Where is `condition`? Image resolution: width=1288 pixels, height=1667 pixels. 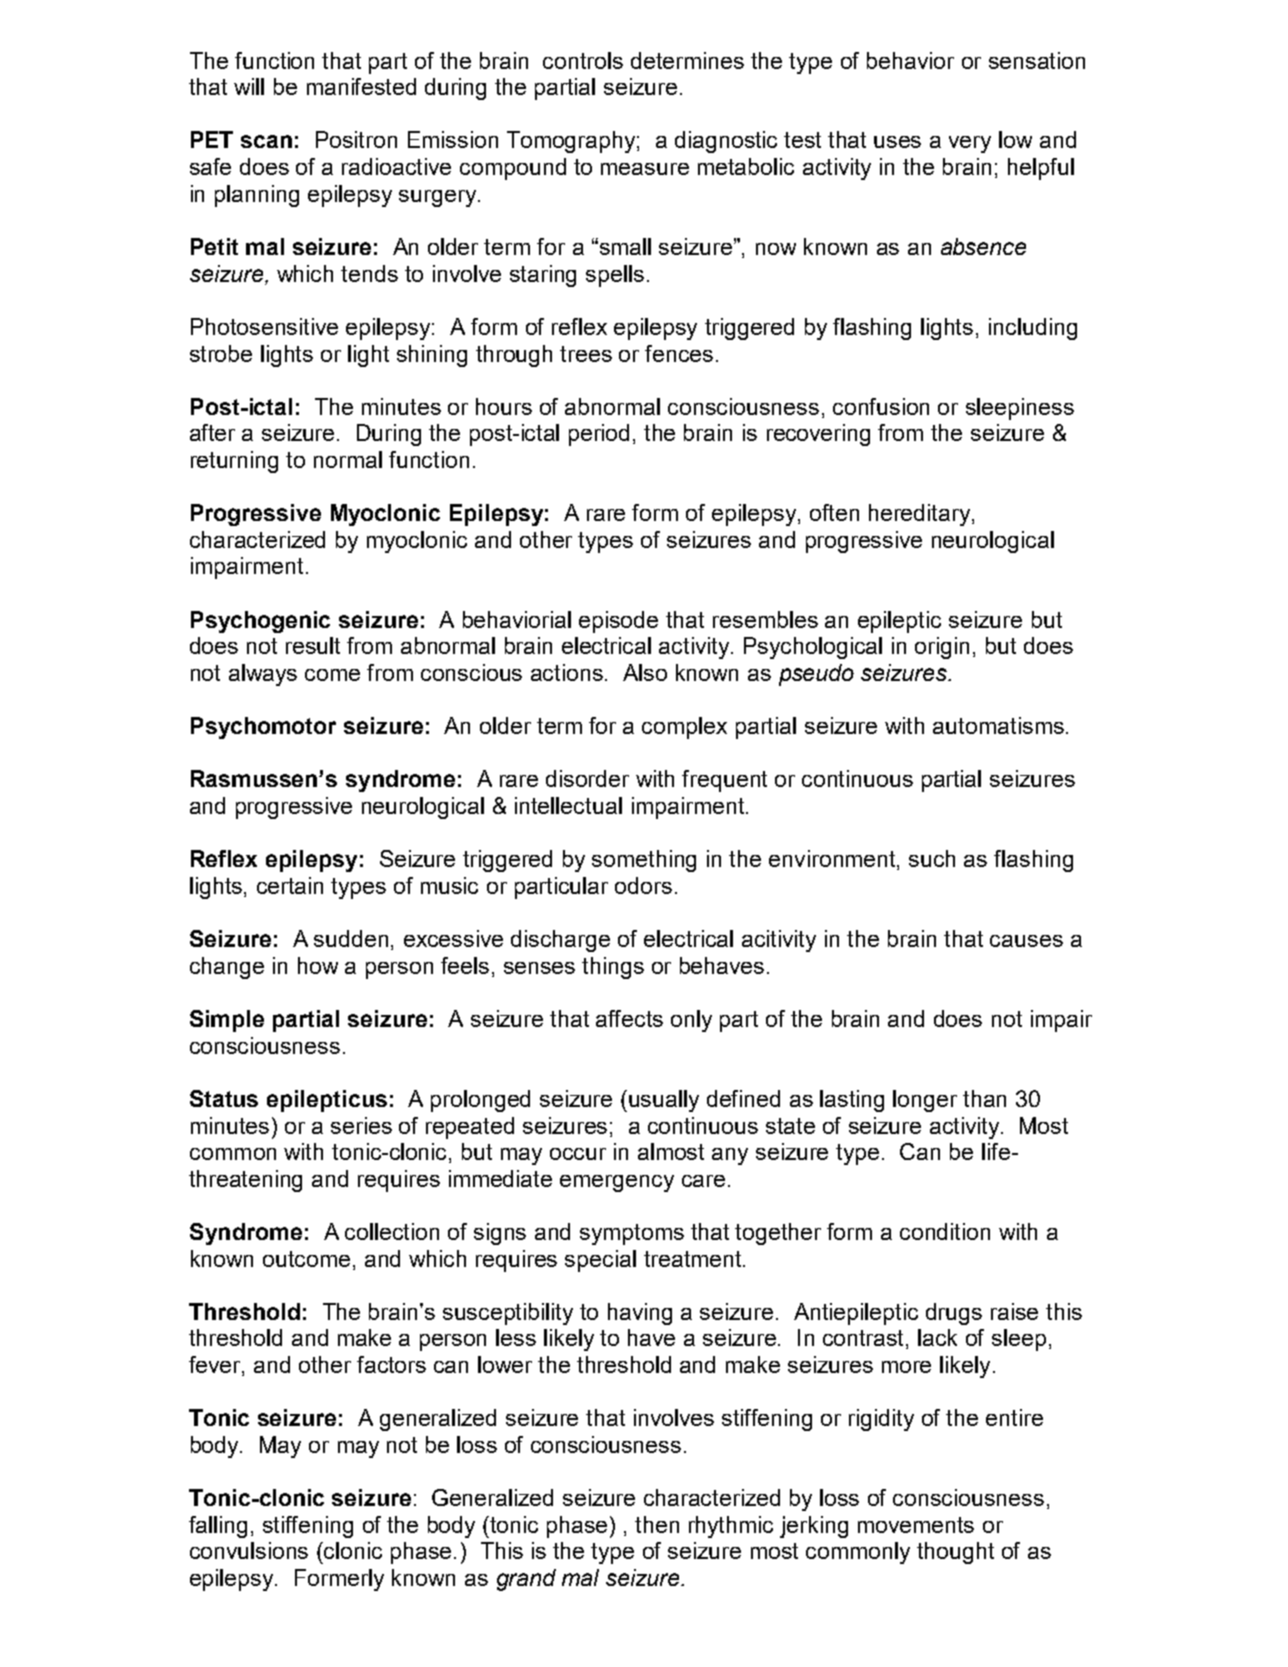
condition is located at coordinates (945, 1231).
